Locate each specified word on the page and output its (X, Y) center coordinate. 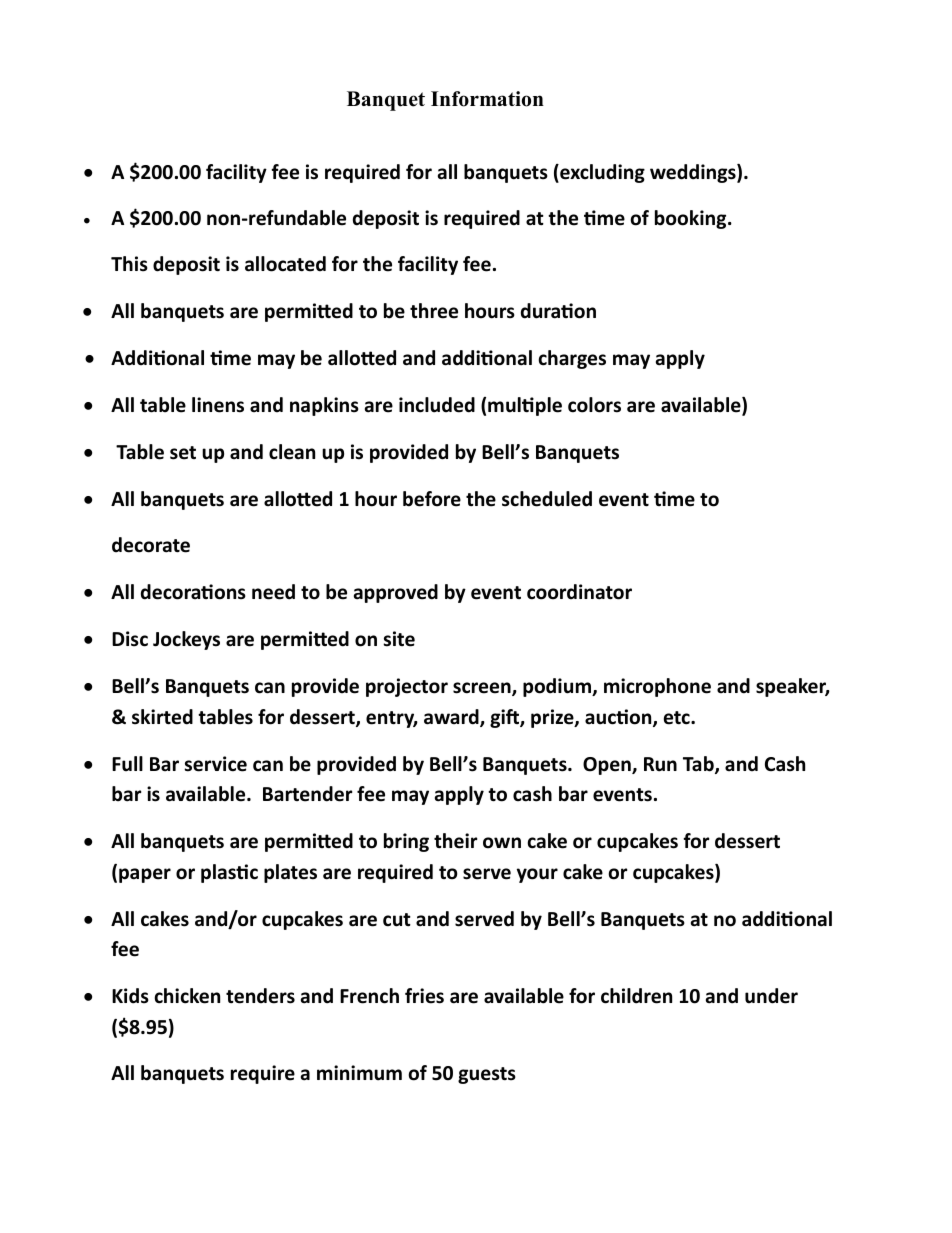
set (183, 453)
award (452, 718)
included (437, 405)
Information (487, 99)
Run (660, 764)
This (129, 264)
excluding (601, 173)
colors (594, 405)
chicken (187, 996)
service (215, 764)
